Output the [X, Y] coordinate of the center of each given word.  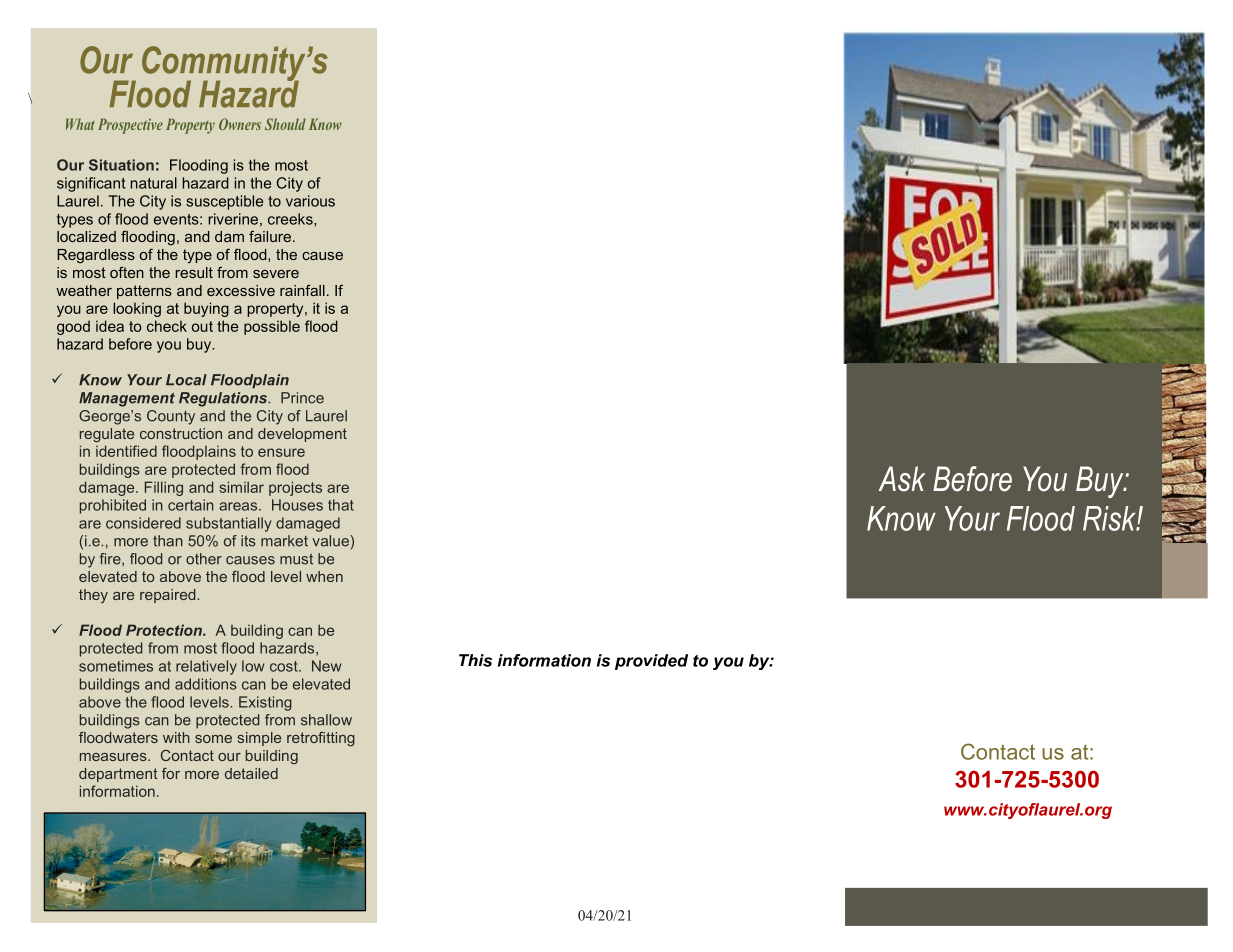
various [310, 201]
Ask [901, 479]
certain [191, 505]
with [176, 737]
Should [285, 124]
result [194, 272]
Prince [302, 398]
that [341, 505]
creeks [291, 219]
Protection [165, 630]
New [326, 666]
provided [651, 662]
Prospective [130, 126]
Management [127, 399]
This [475, 660]
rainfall [302, 290]
